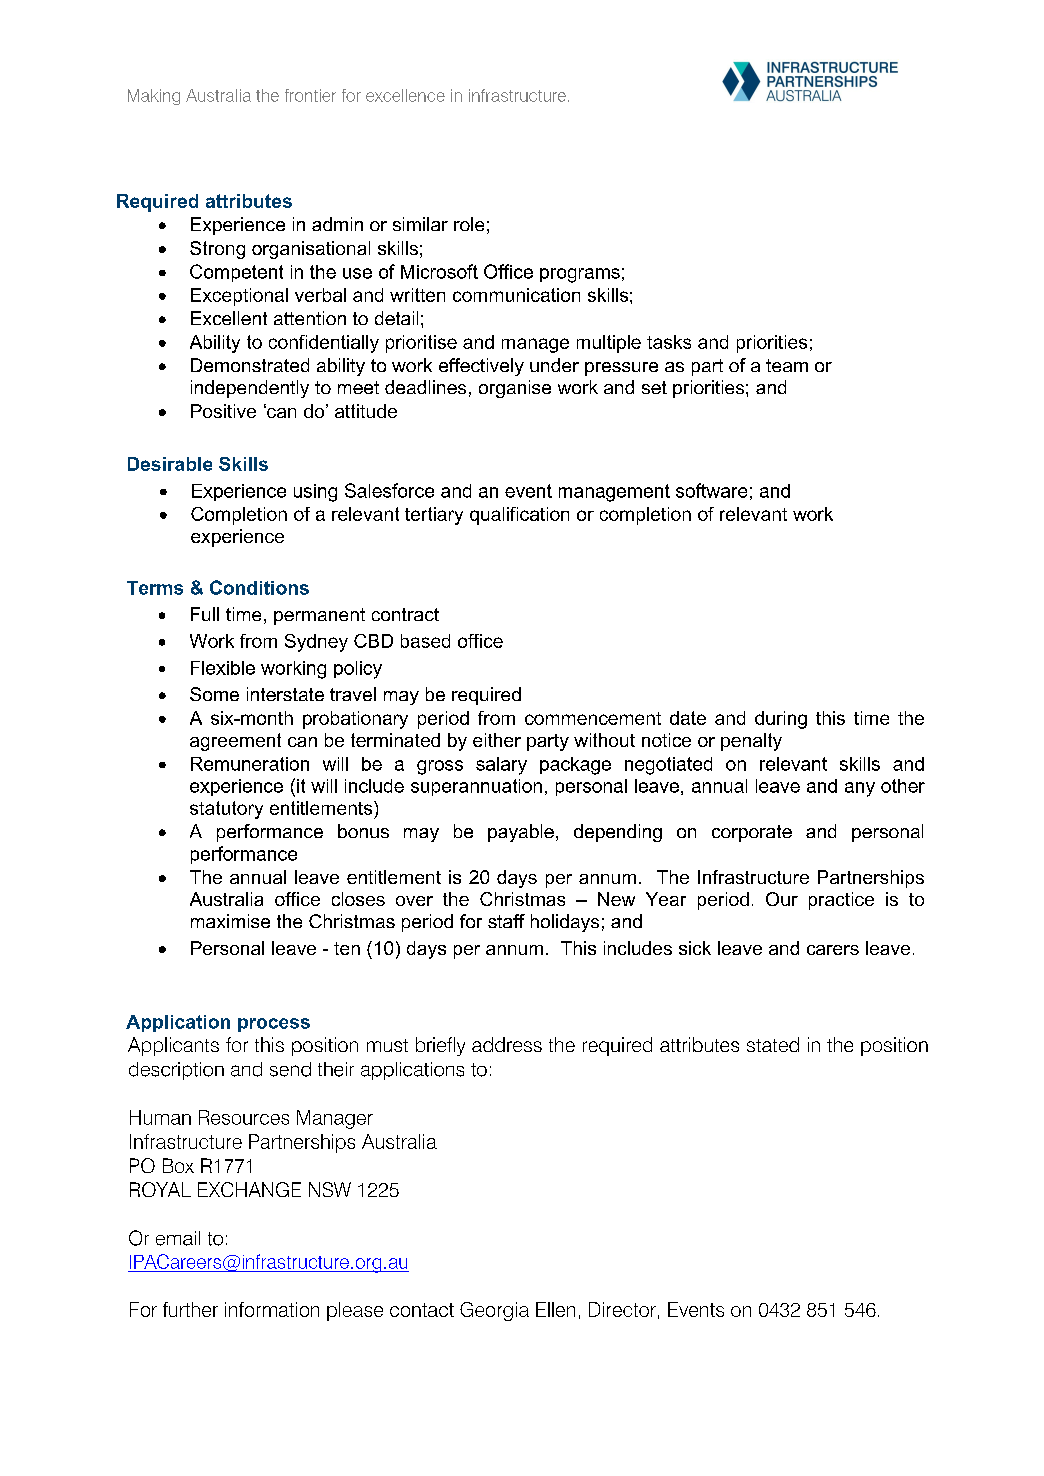  I want to click on Some, so click(214, 694).
